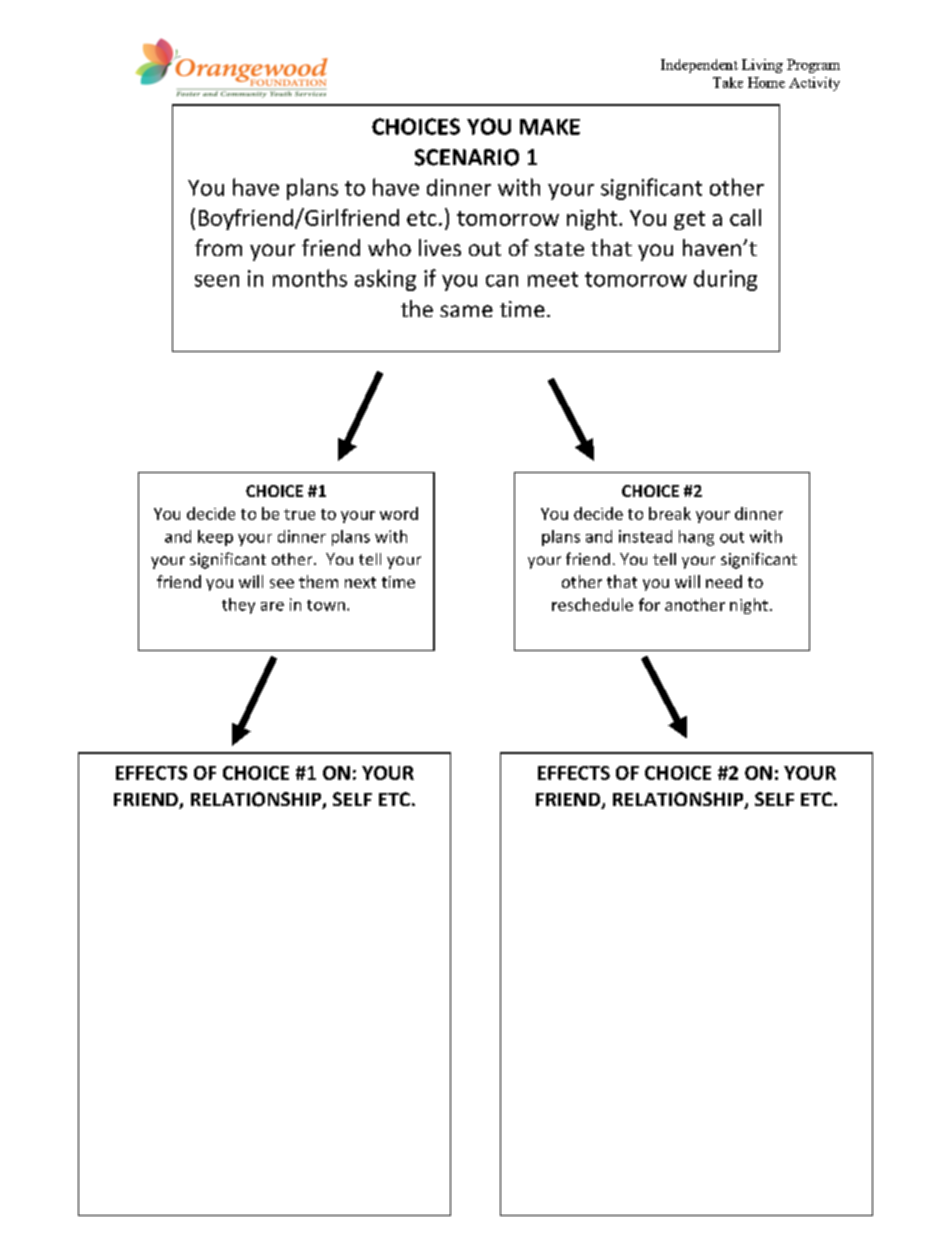 The image size is (952, 1233). I want to click on during, so click(725, 280).
